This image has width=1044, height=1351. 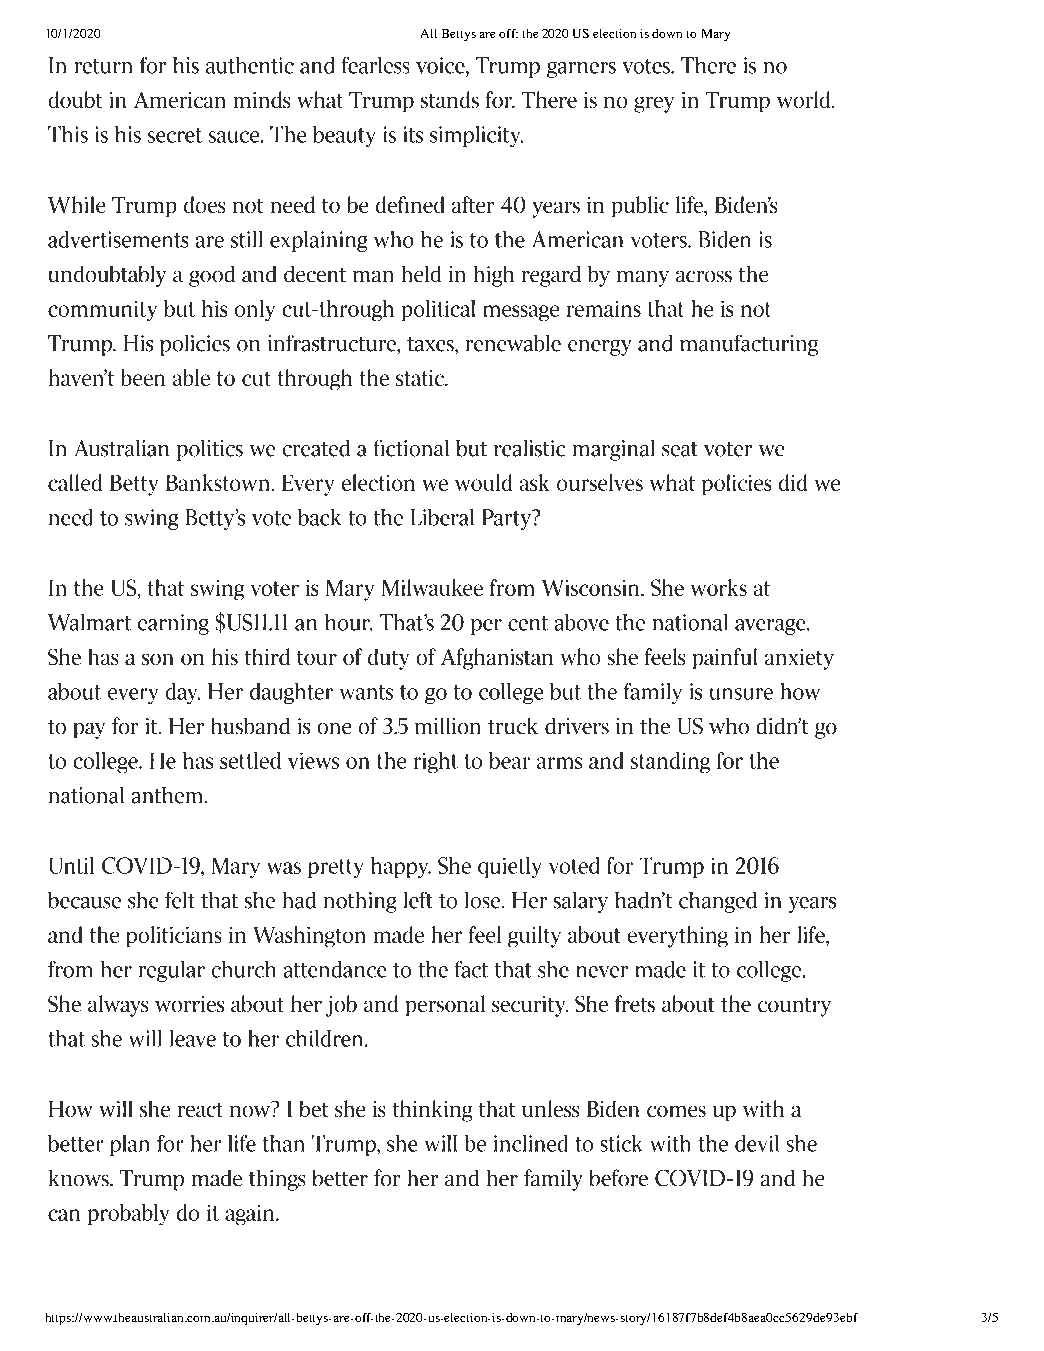 What do you see at coordinates (432, 1111) in the image?
I see `thinking` at bounding box center [432, 1111].
